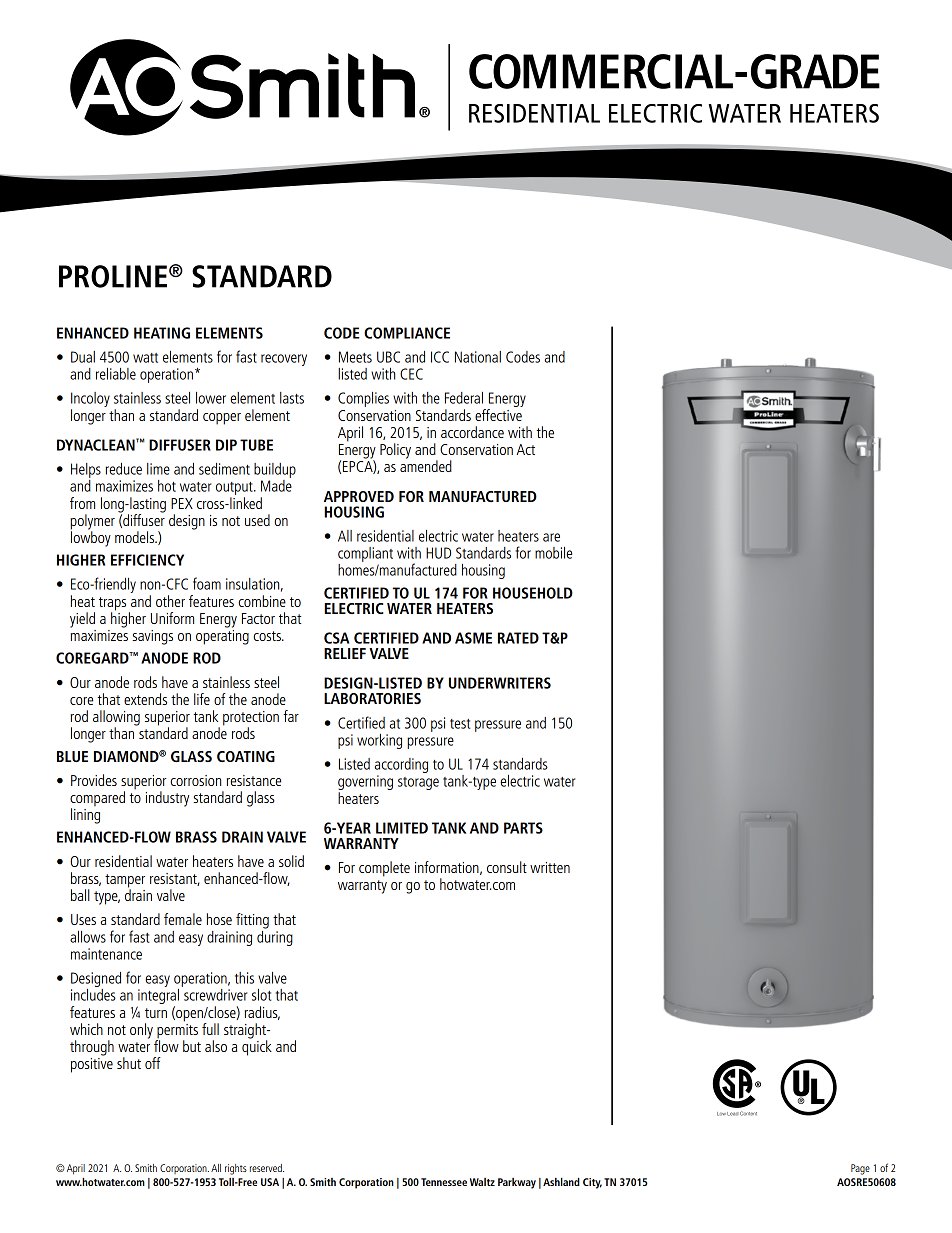 This screenshot has width=952, height=1233. What do you see at coordinates (860, 1169) in the screenshot?
I see `Page` at bounding box center [860, 1169].
